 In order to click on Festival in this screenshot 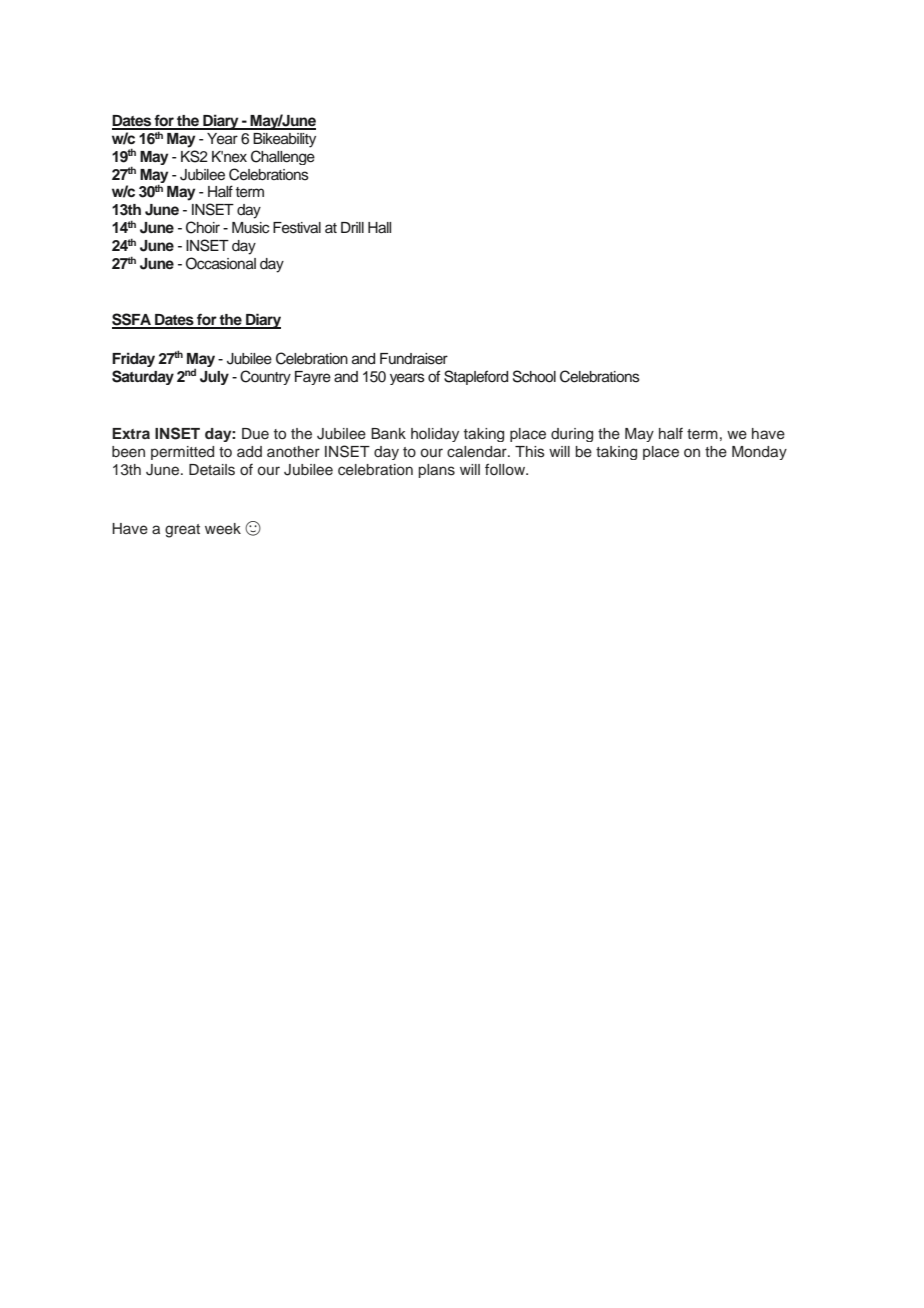, I will do `click(297, 228)`.
